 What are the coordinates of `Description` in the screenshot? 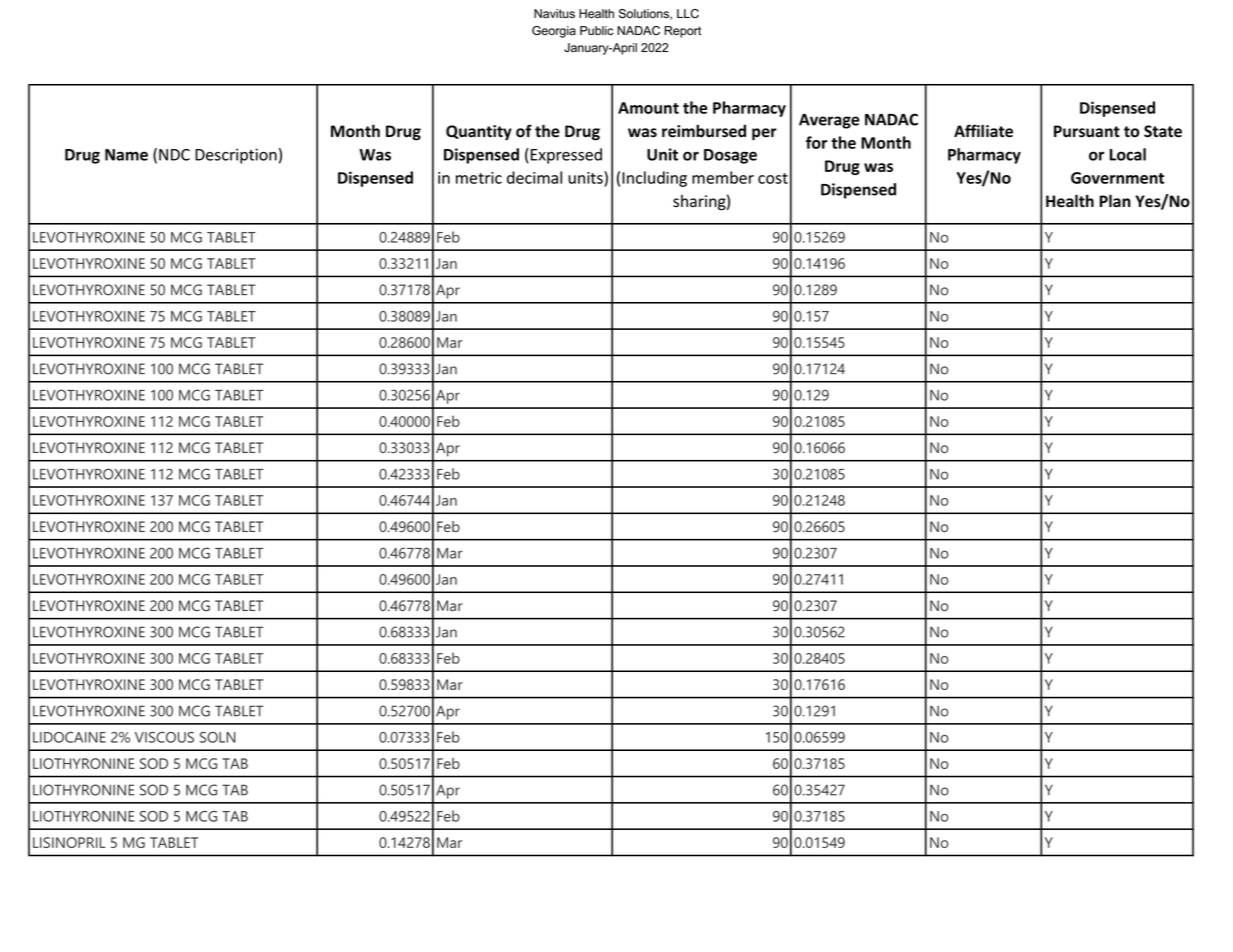 It's located at (236, 156).
